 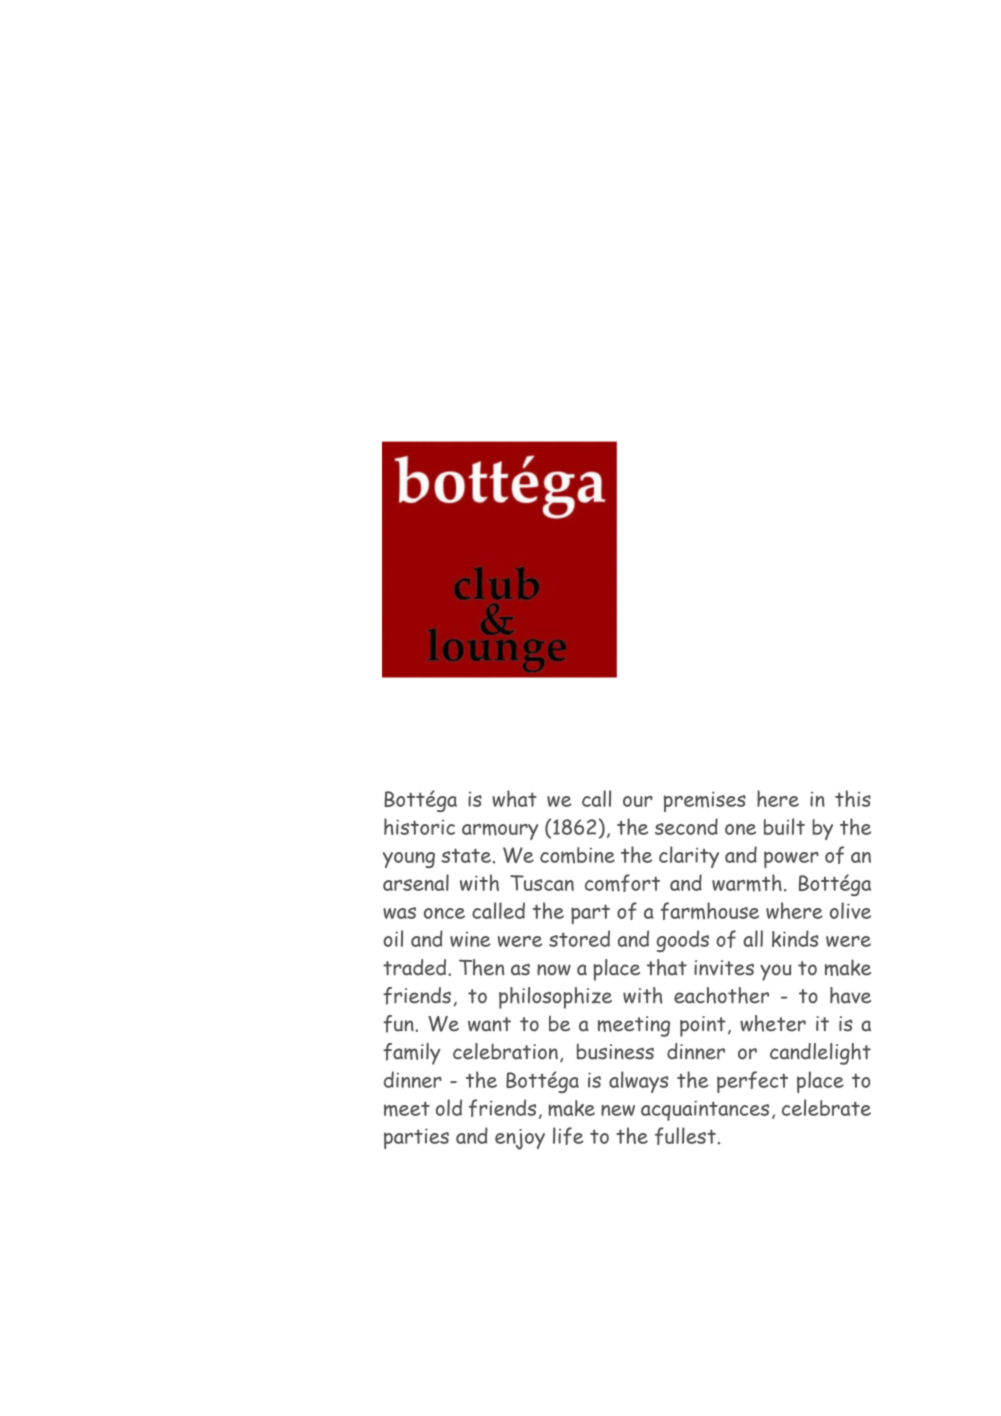 I want to click on kinds, so click(x=795, y=938).
